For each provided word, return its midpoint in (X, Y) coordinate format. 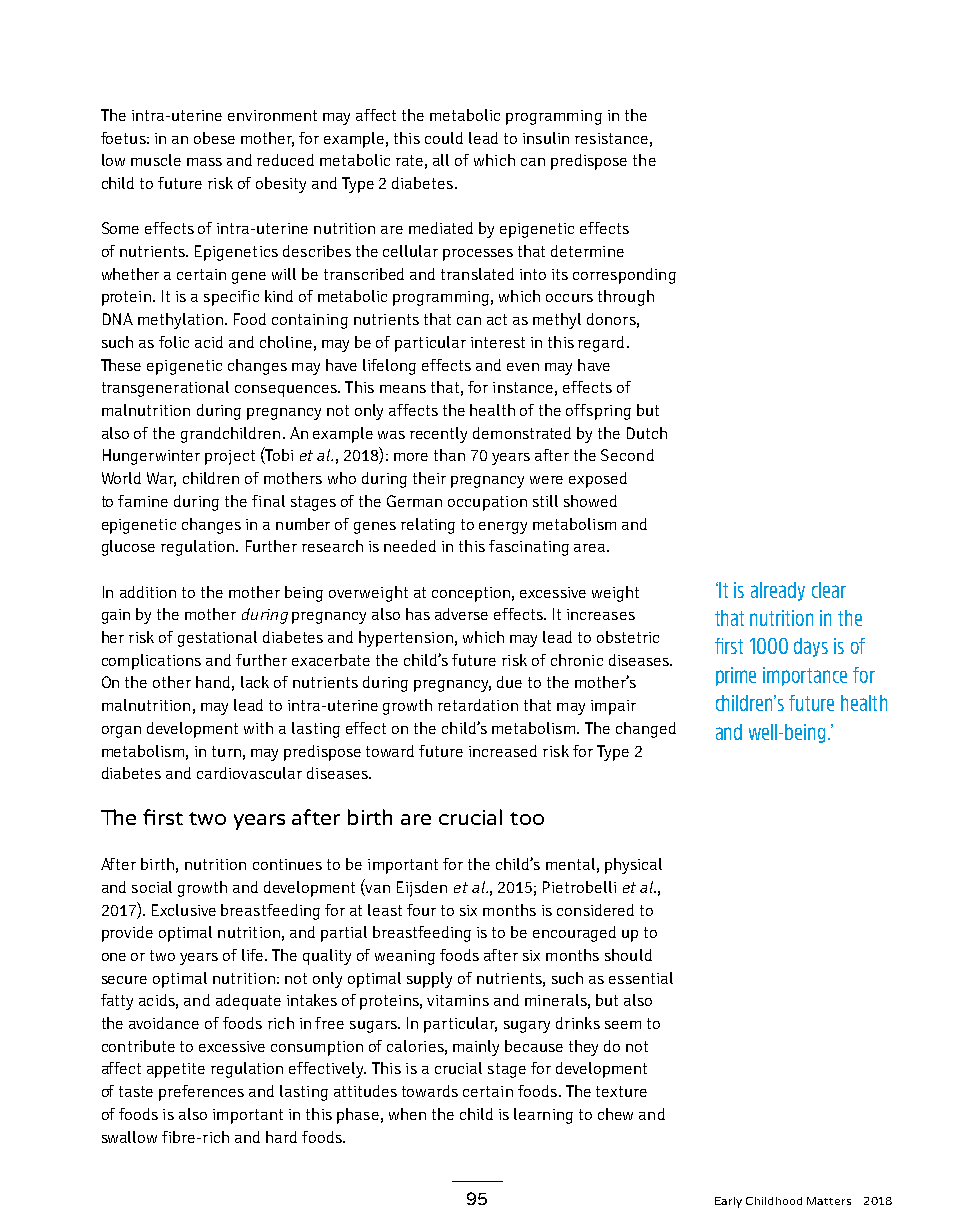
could (444, 138)
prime (736, 676)
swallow (129, 1137)
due (509, 682)
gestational (217, 639)
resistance (611, 138)
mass (204, 162)
